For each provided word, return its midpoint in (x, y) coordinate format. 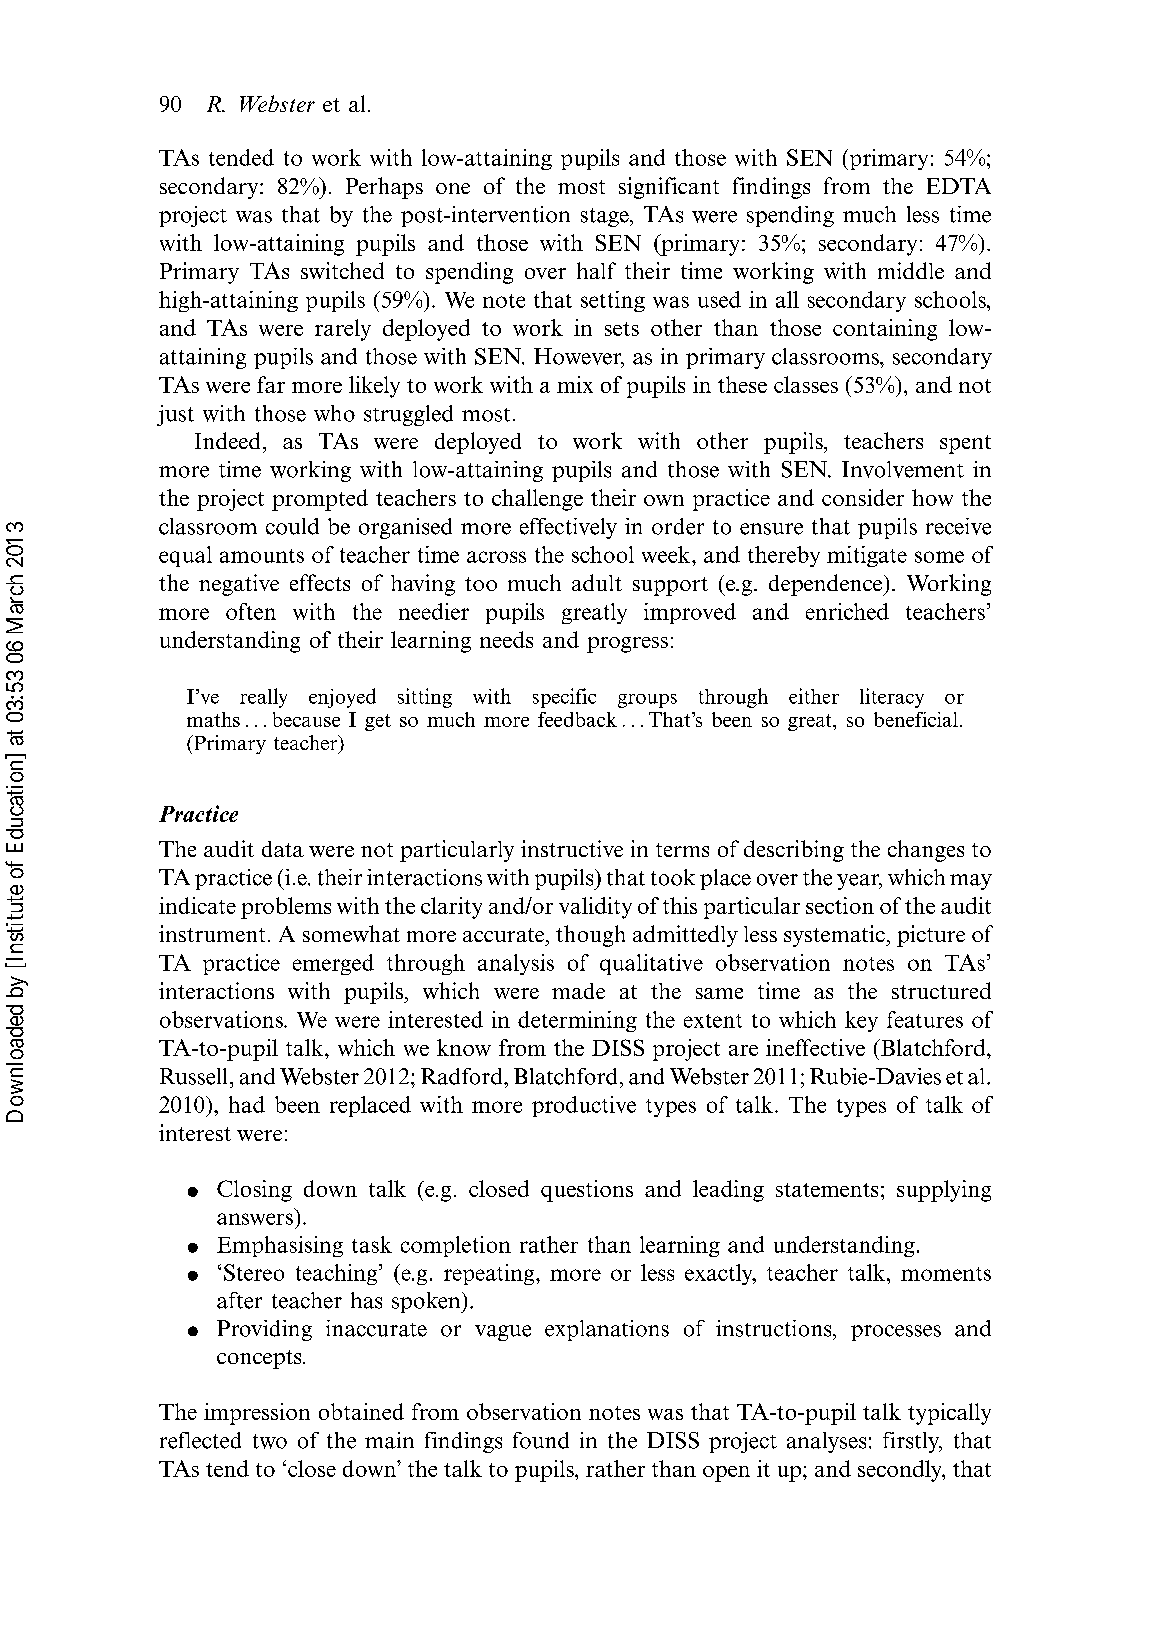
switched (342, 270)
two (270, 1441)
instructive (572, 848)
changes (926, 851)
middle (911, 270)
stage (606, 217)
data (283, 849)
